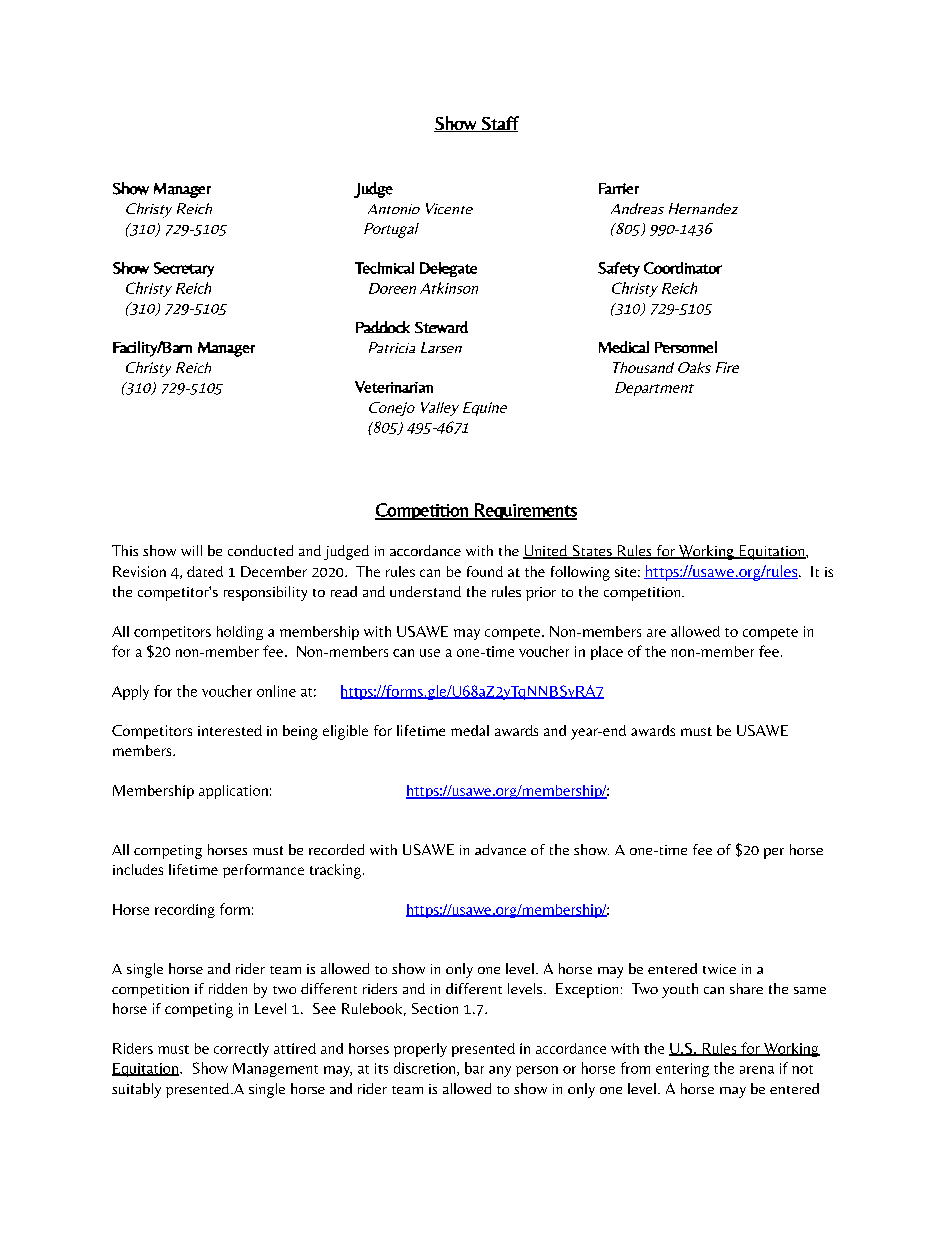 Image resolution: width=952 pixels, height=1233 pixels. I want to click on application, so click(233, 792).
